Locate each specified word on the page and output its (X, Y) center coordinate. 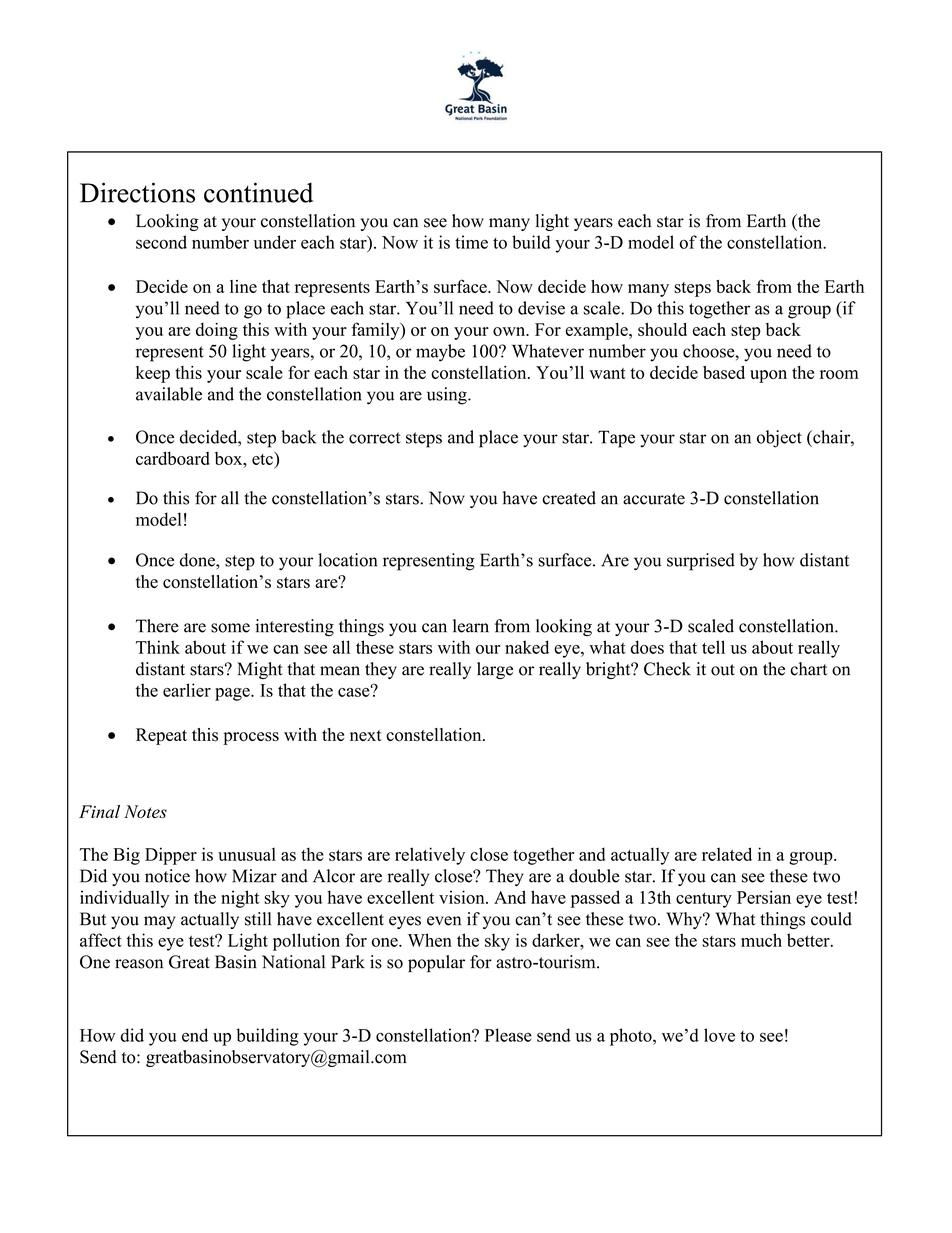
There (157, 626)
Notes (145, 811)
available (169, 394)
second (161, 242)
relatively (430, 856)
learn (471, 626)
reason (139, 964)
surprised (701, 562)
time (471, 242)
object (779, 439)
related (727, 854)
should (662, 329)
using (448, 396)
